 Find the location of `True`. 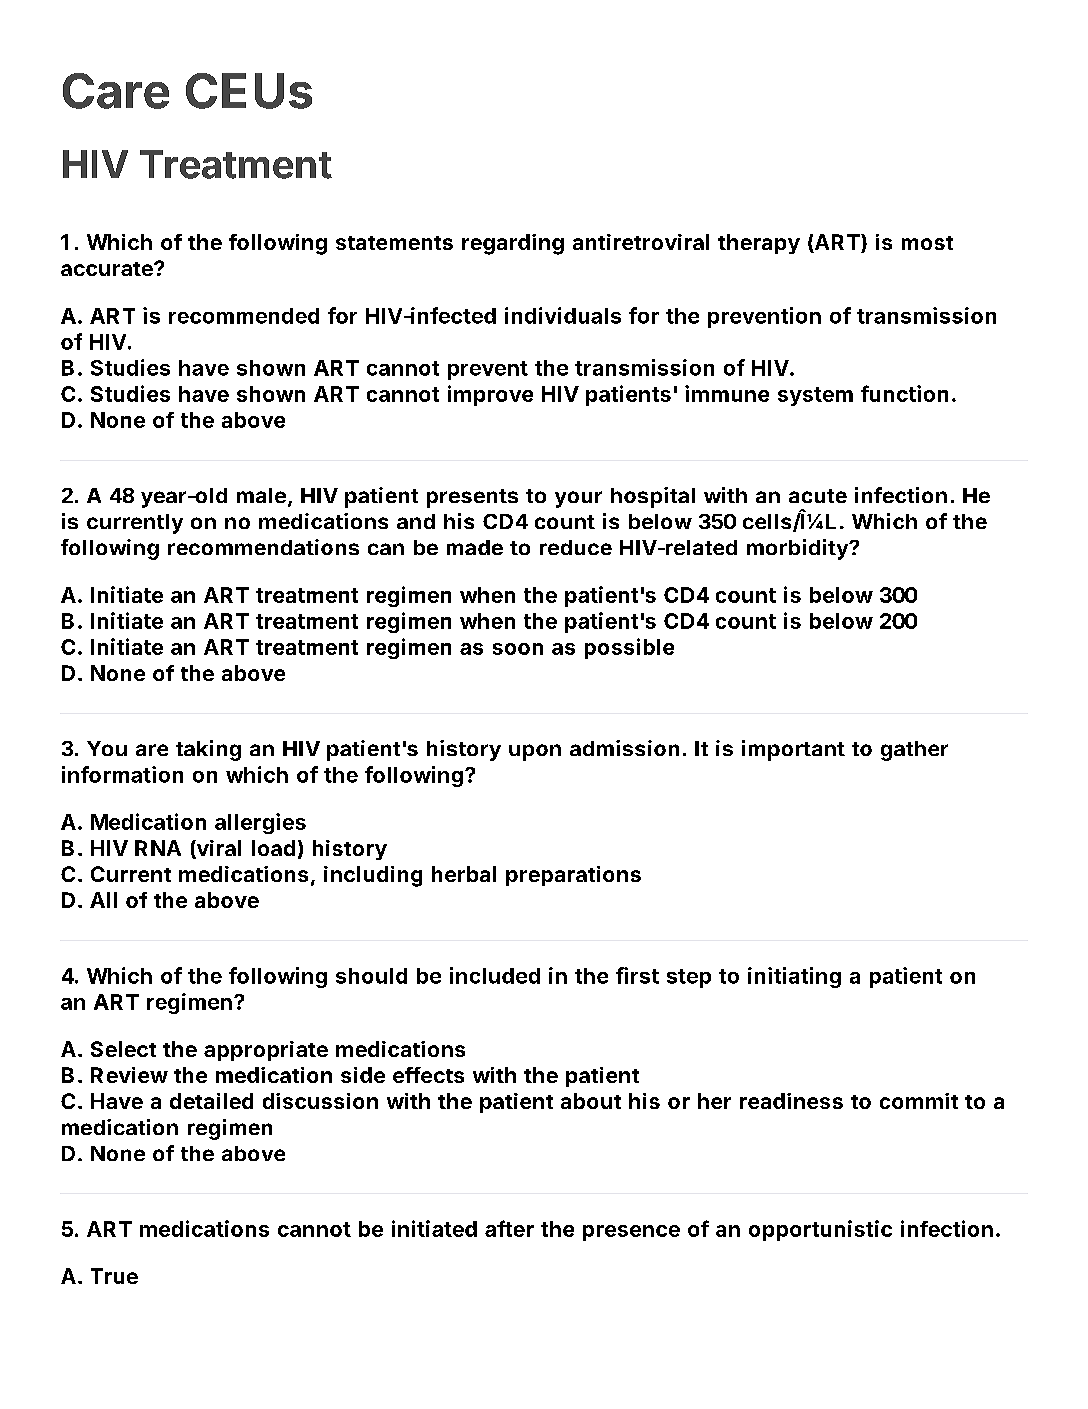

True is located at coordinates (114, 1276).
